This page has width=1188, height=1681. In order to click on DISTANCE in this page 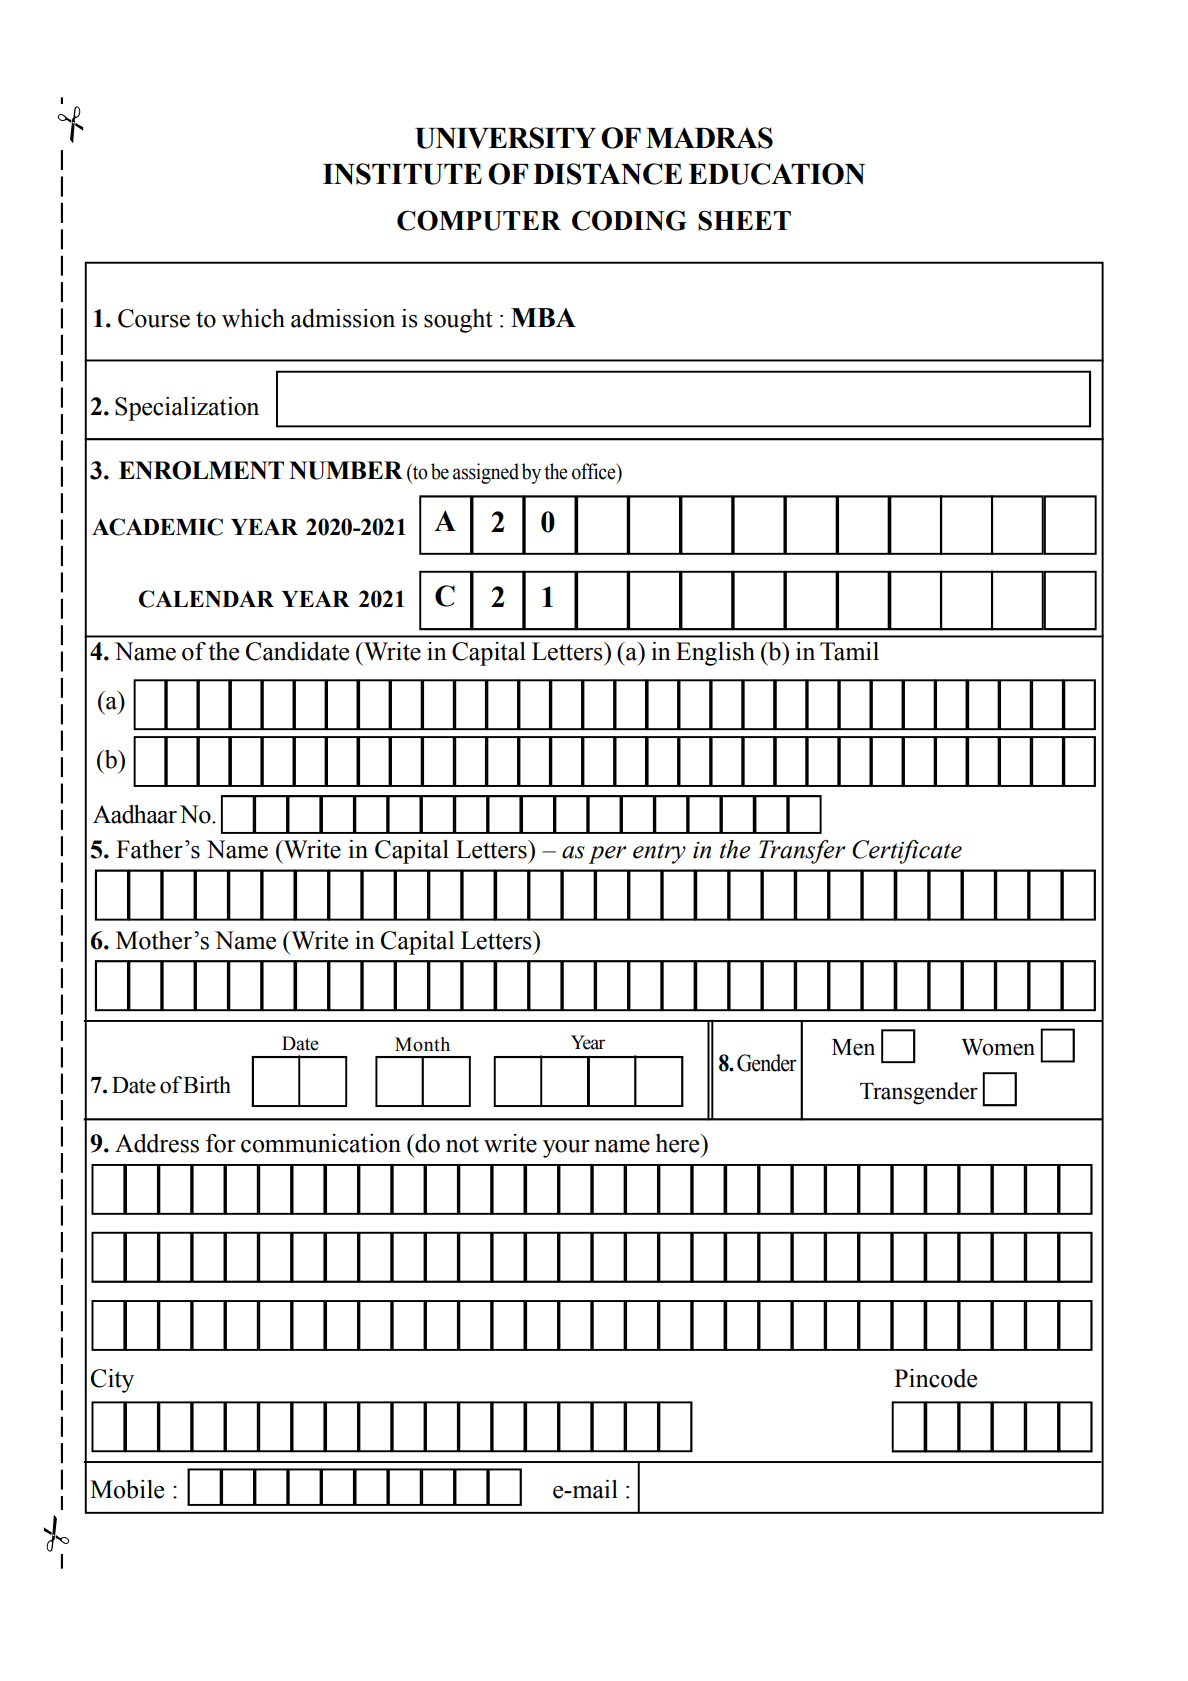, I will do `click(607, 174)`.
